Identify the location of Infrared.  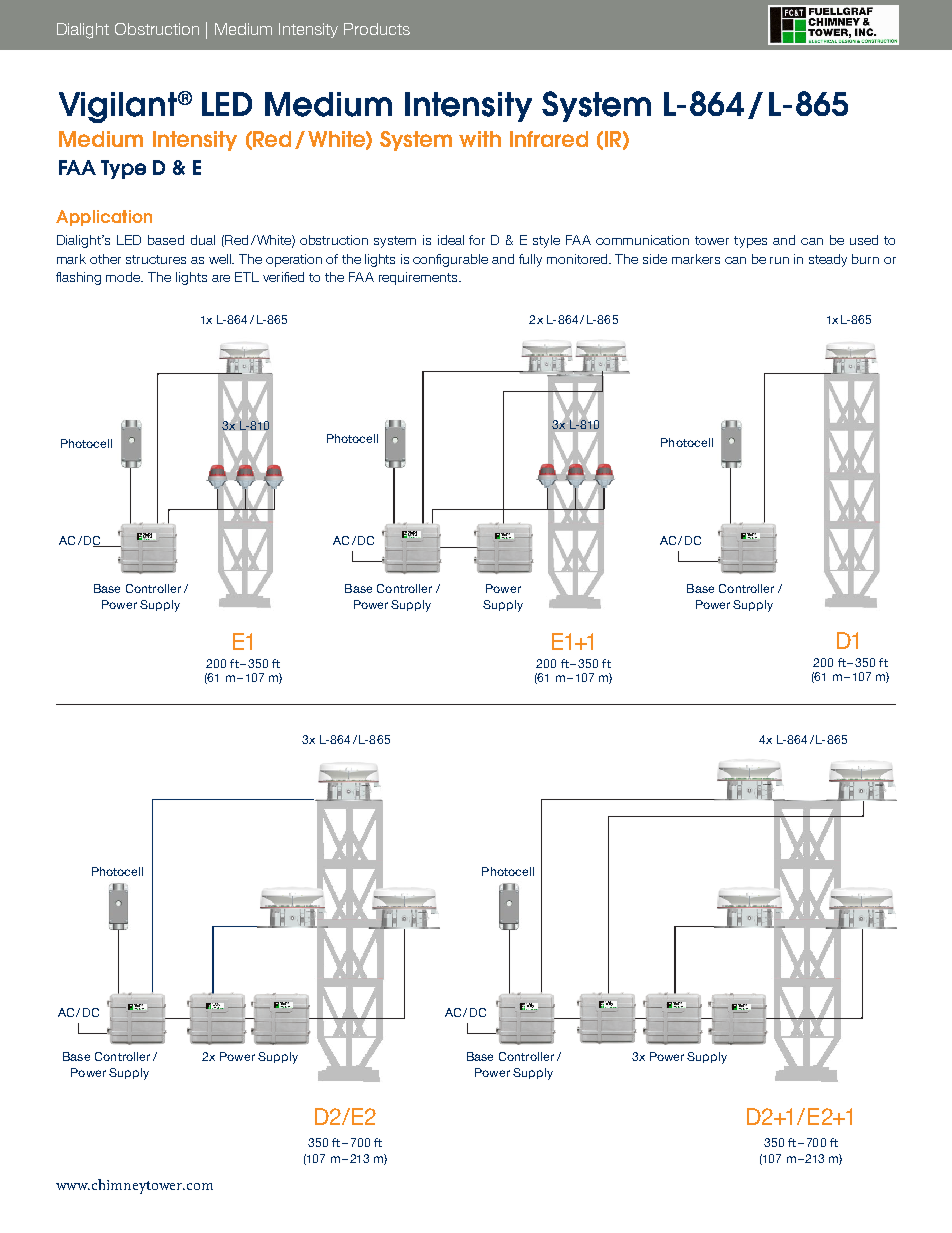
(549, 139).
